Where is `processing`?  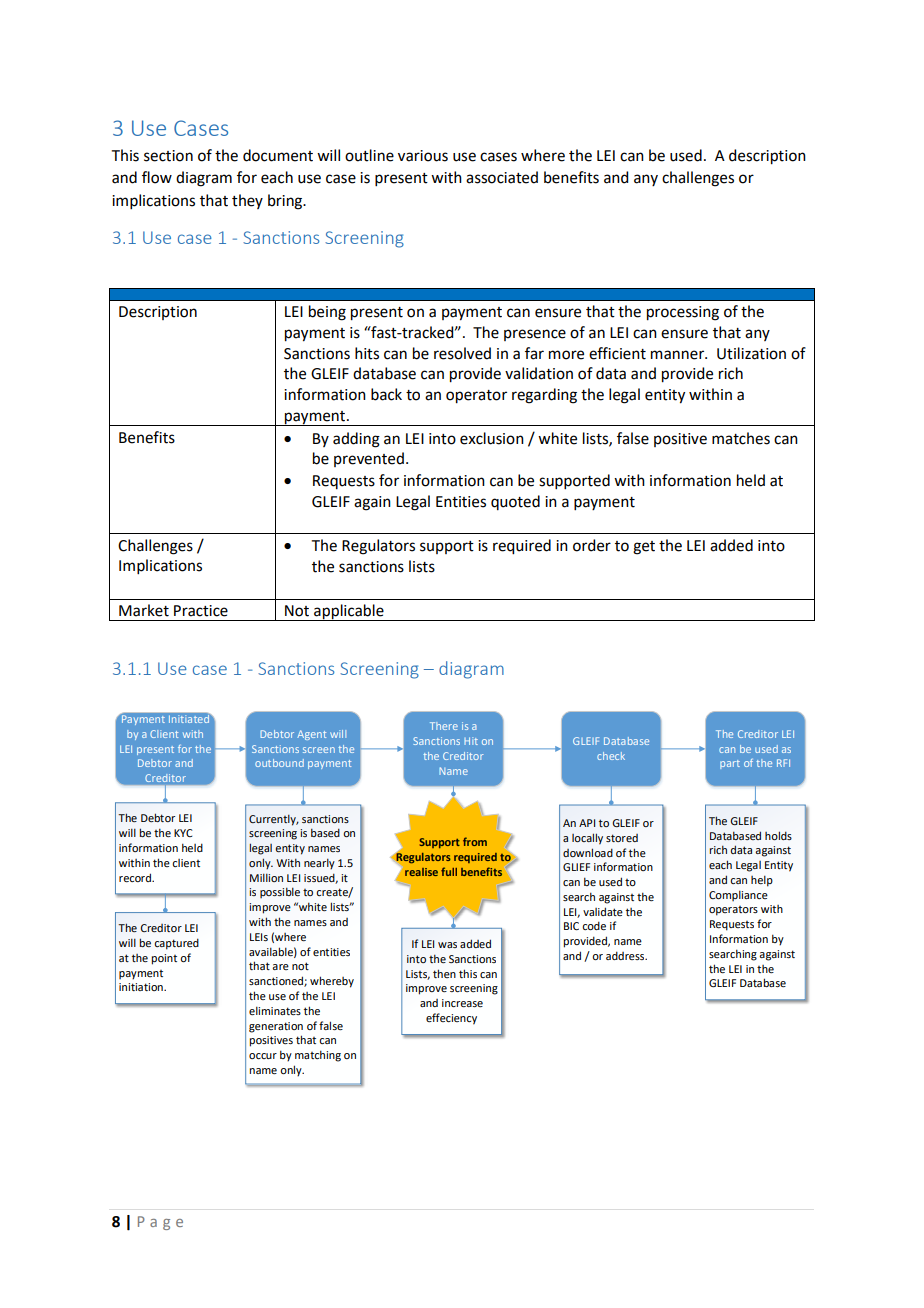
processing is located at coordinates (683, 313).
